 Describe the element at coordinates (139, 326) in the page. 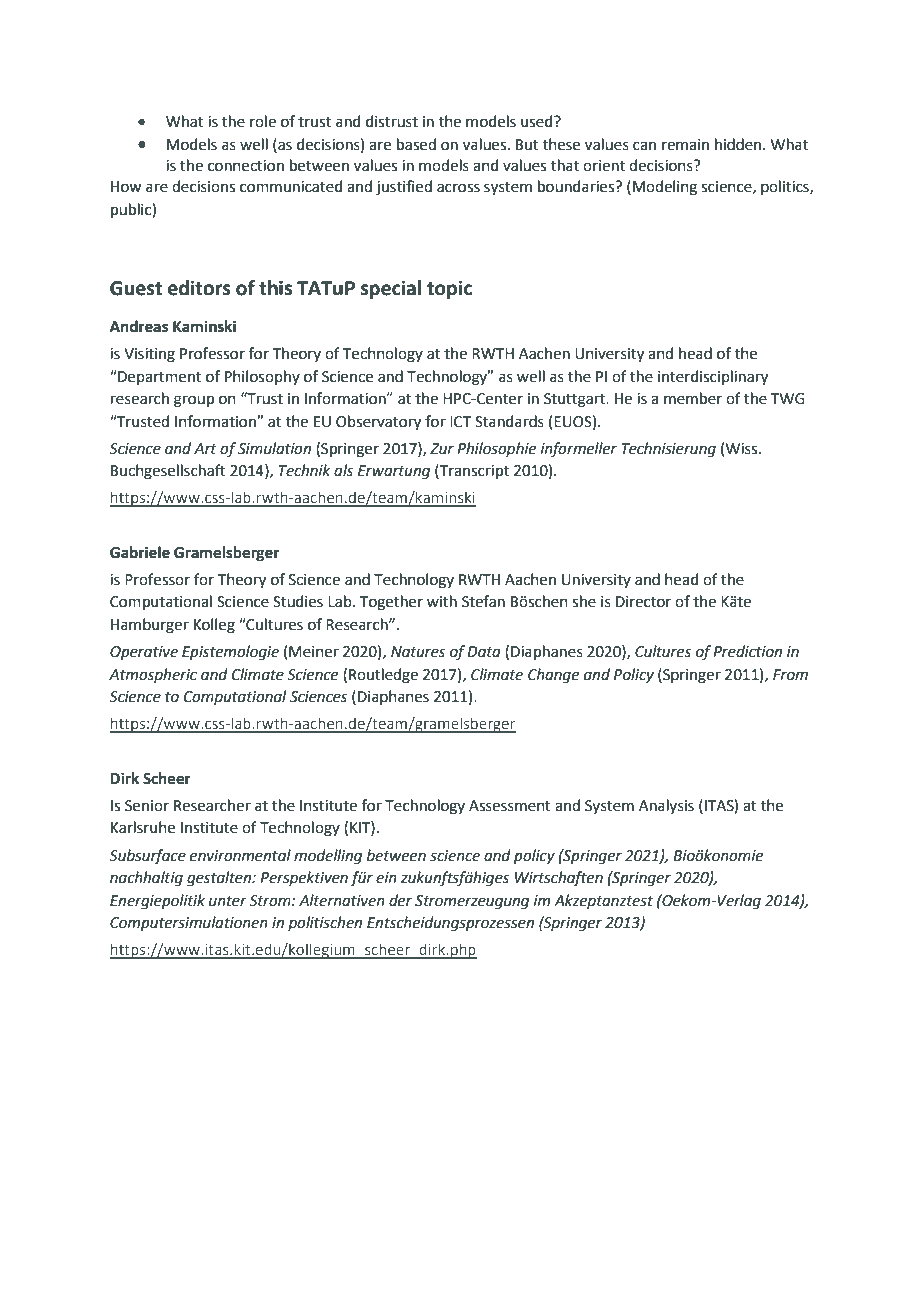

I see `Andreas` at that location.
